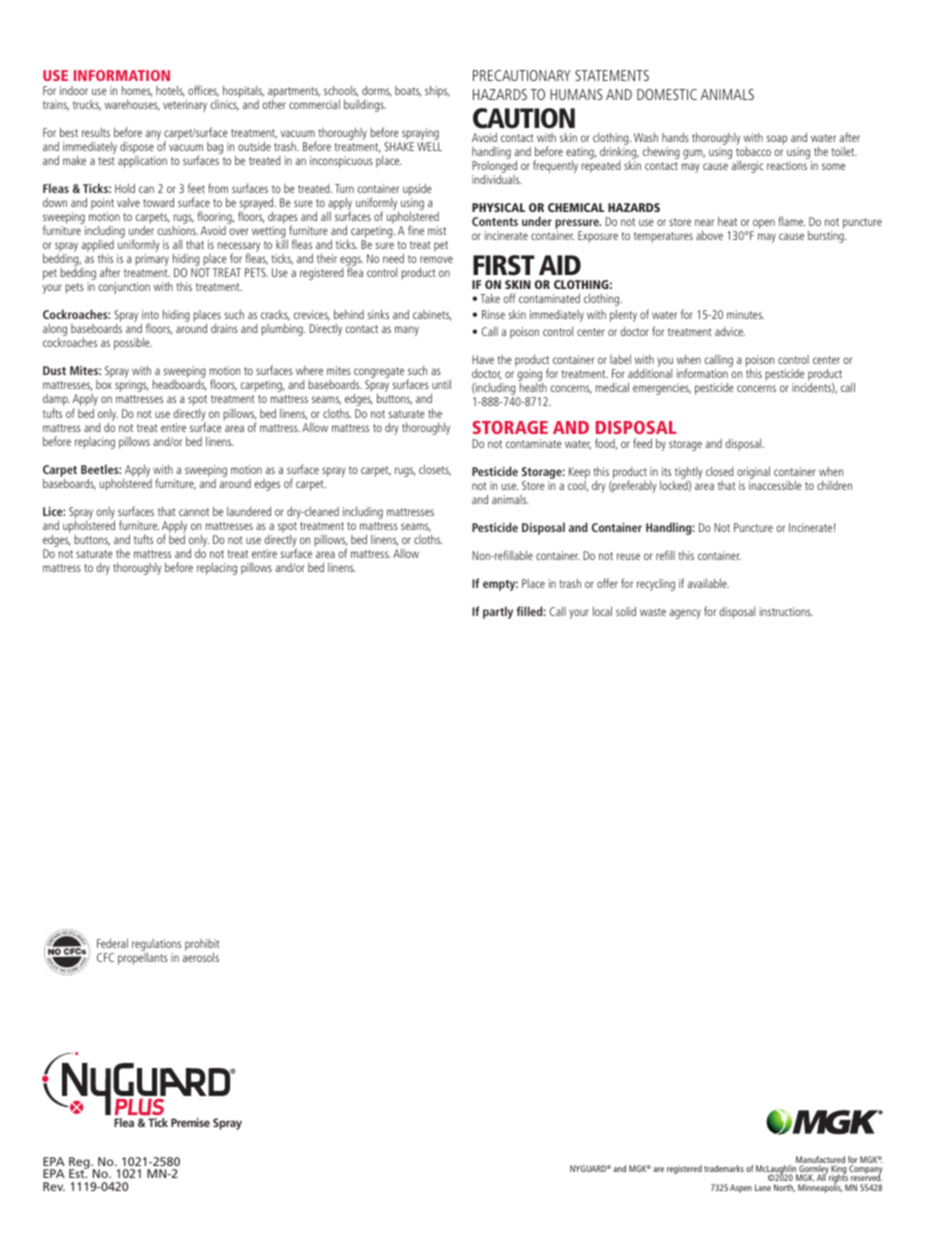 This screenshot has height=1233, width=952. I want to click on soap, so click(777, 140).
